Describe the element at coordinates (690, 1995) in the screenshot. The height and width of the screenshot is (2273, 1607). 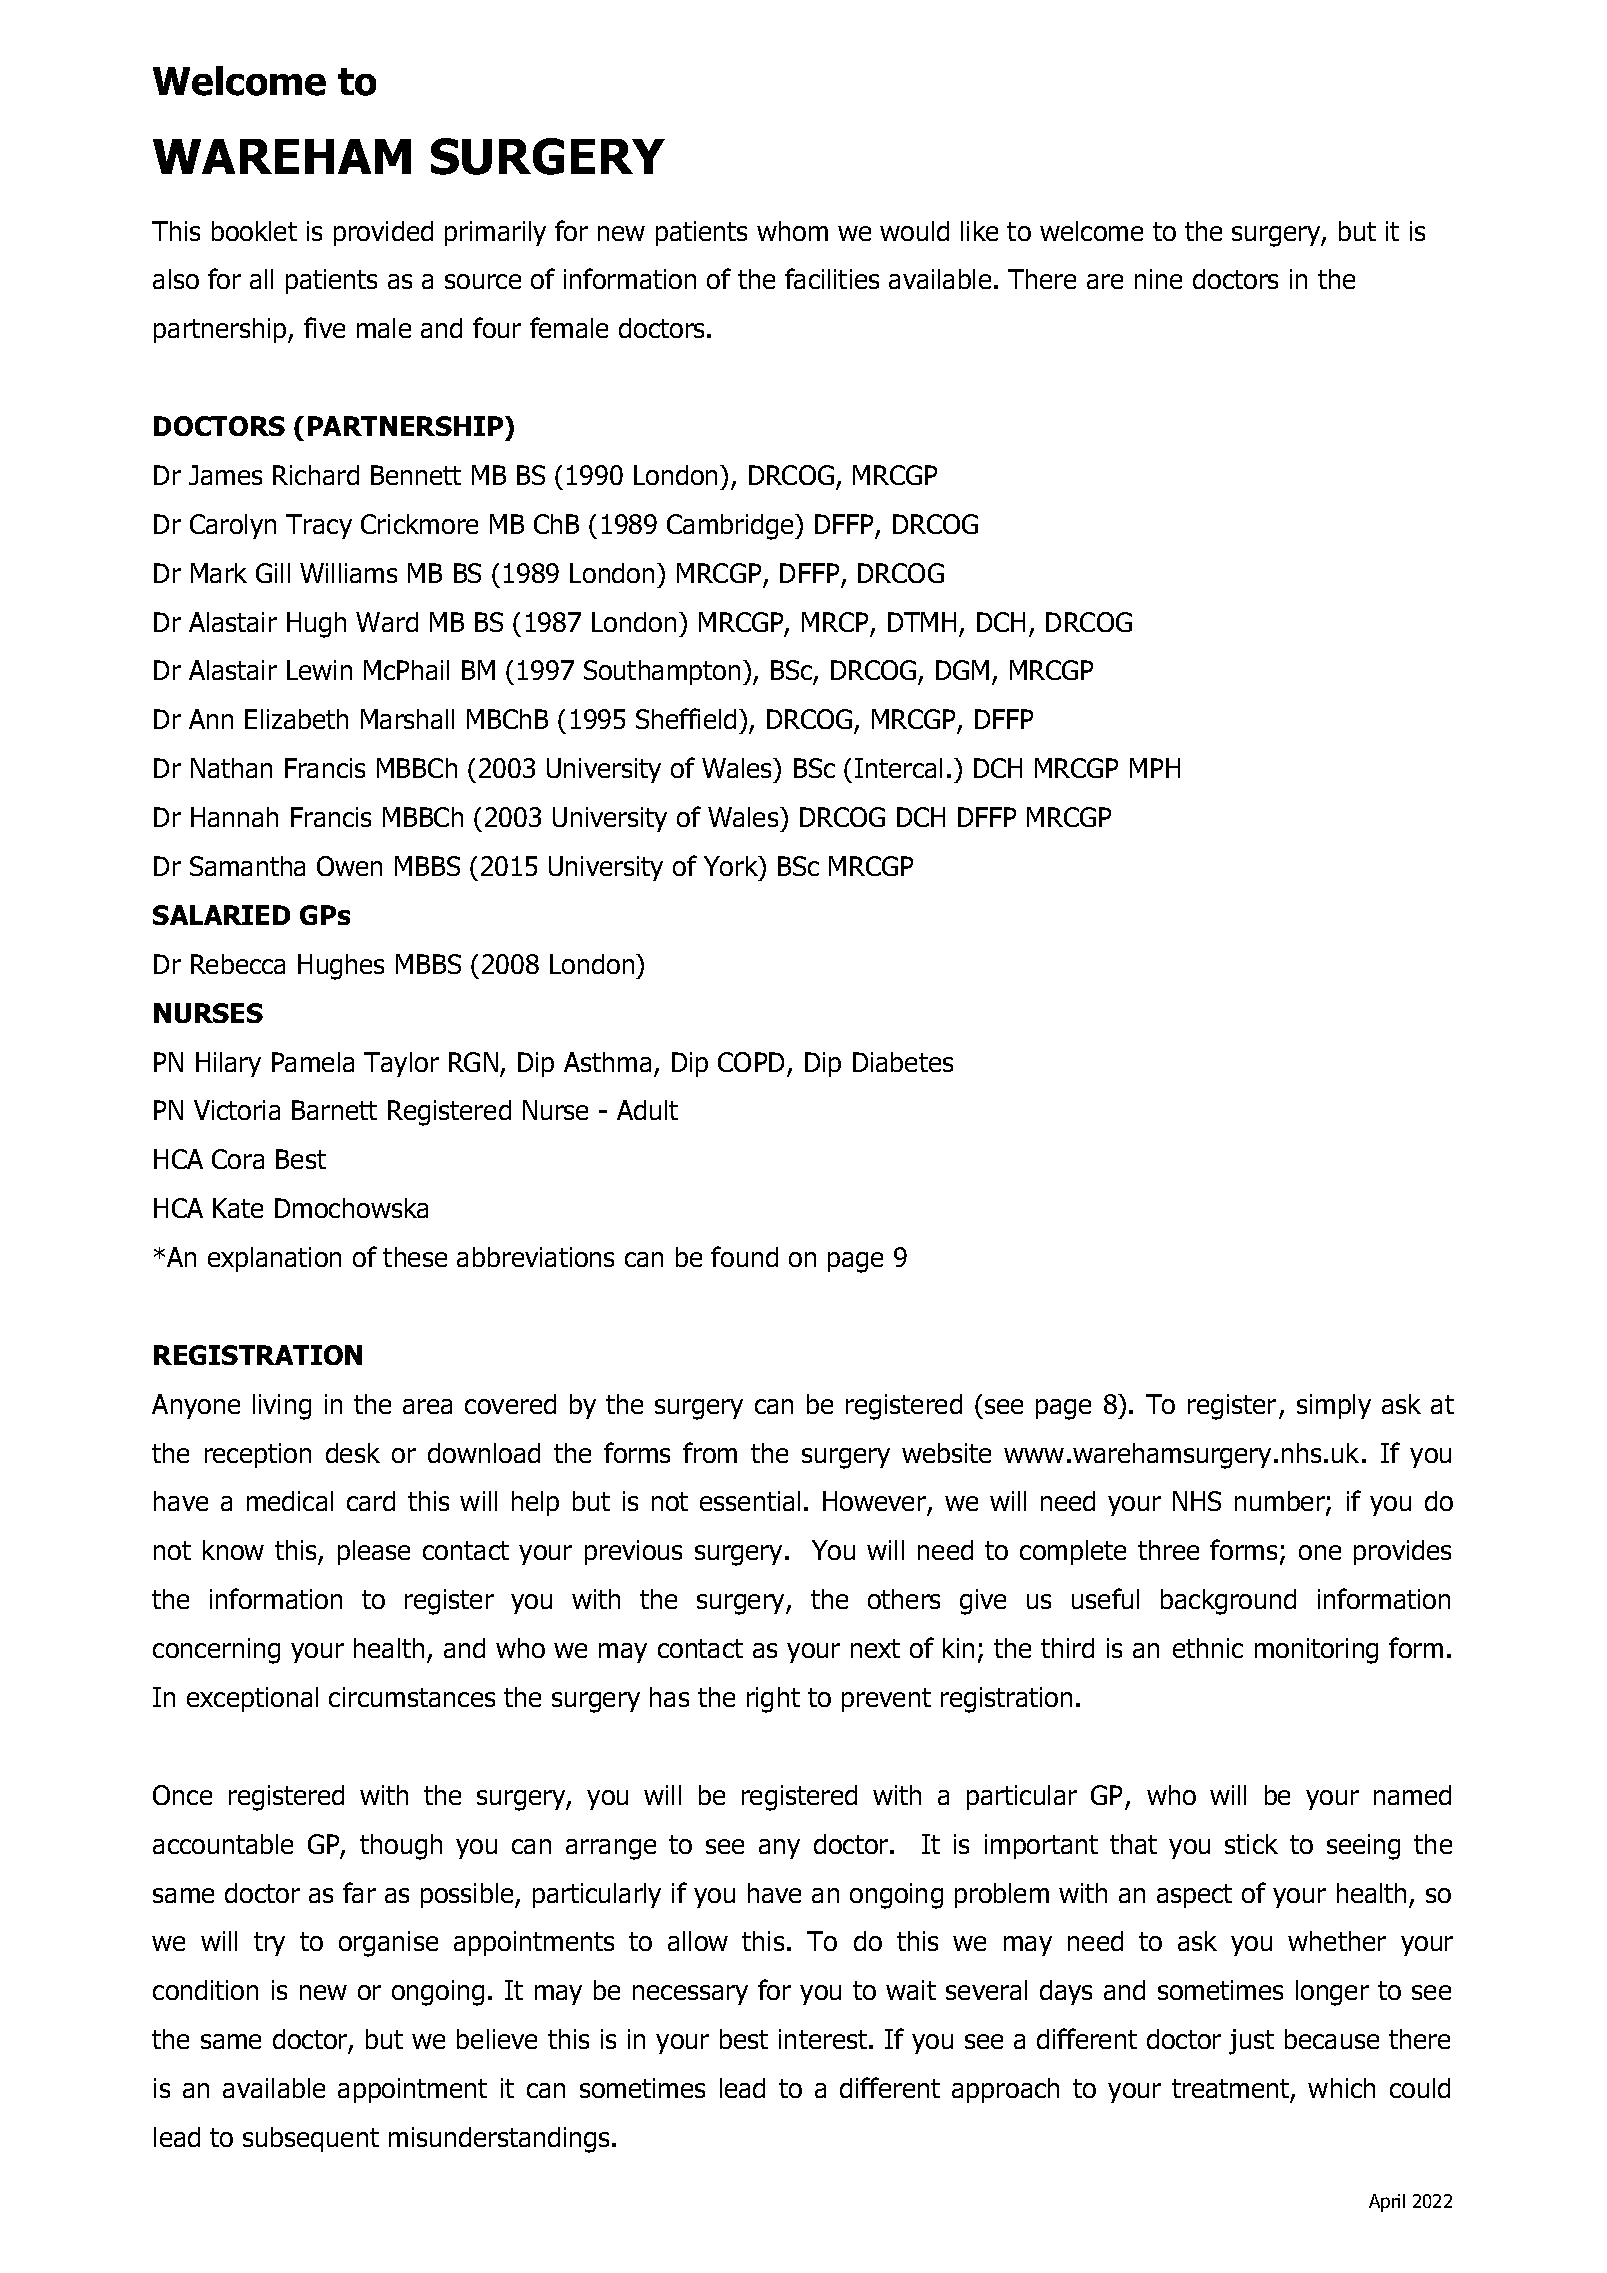
I see `necessary` at that location.
